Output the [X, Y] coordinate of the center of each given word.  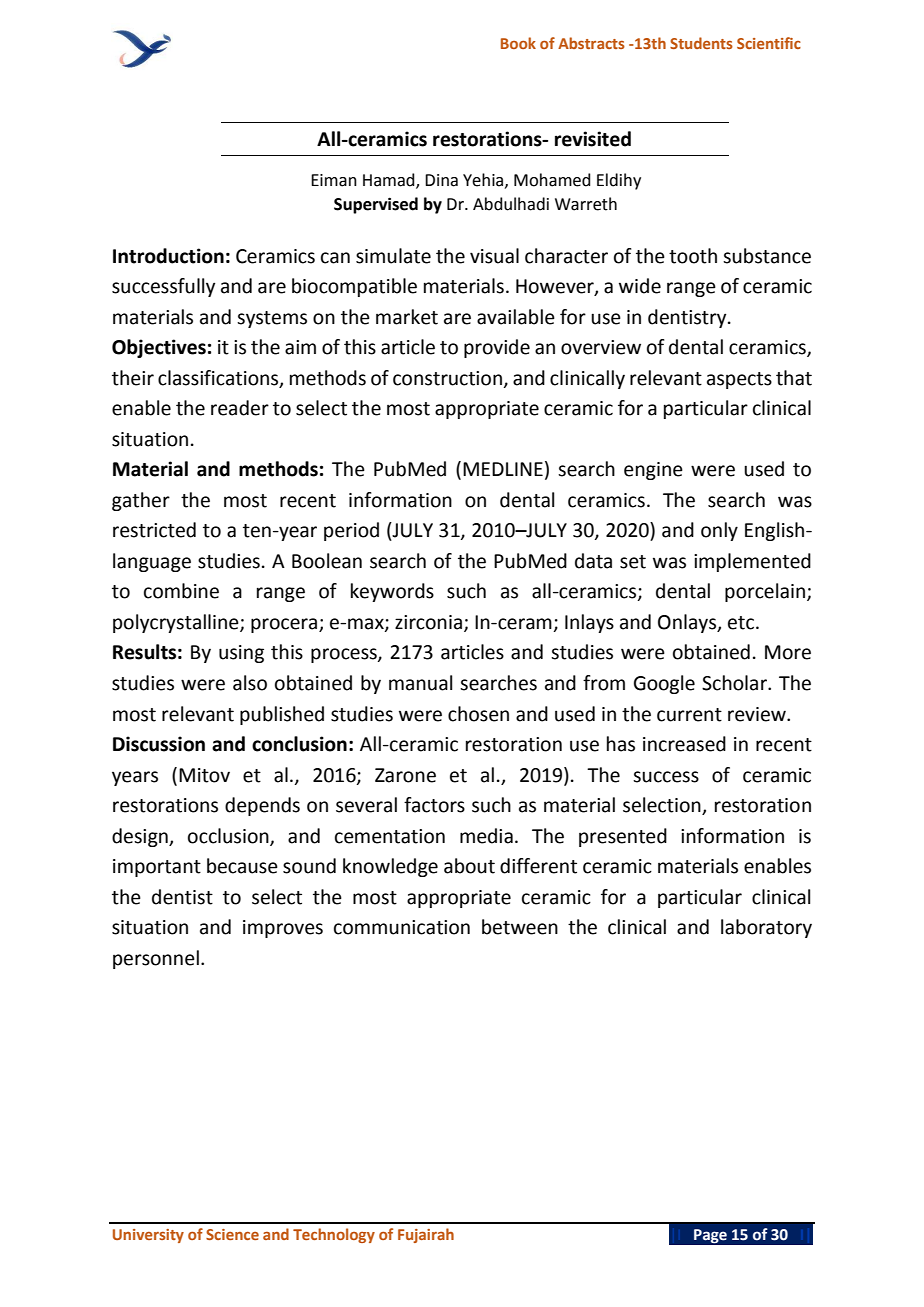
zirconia [428, 622]
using [241, 654]
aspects [739, 380]
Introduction [168, 256]
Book [518, 43]
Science [232, 1234]
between [520, 927]
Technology [334, 1235]
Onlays [688, 623]
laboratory [766, 928]
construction [447, 378]
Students [701, 43]
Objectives [159, 348]
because [242, 866]
